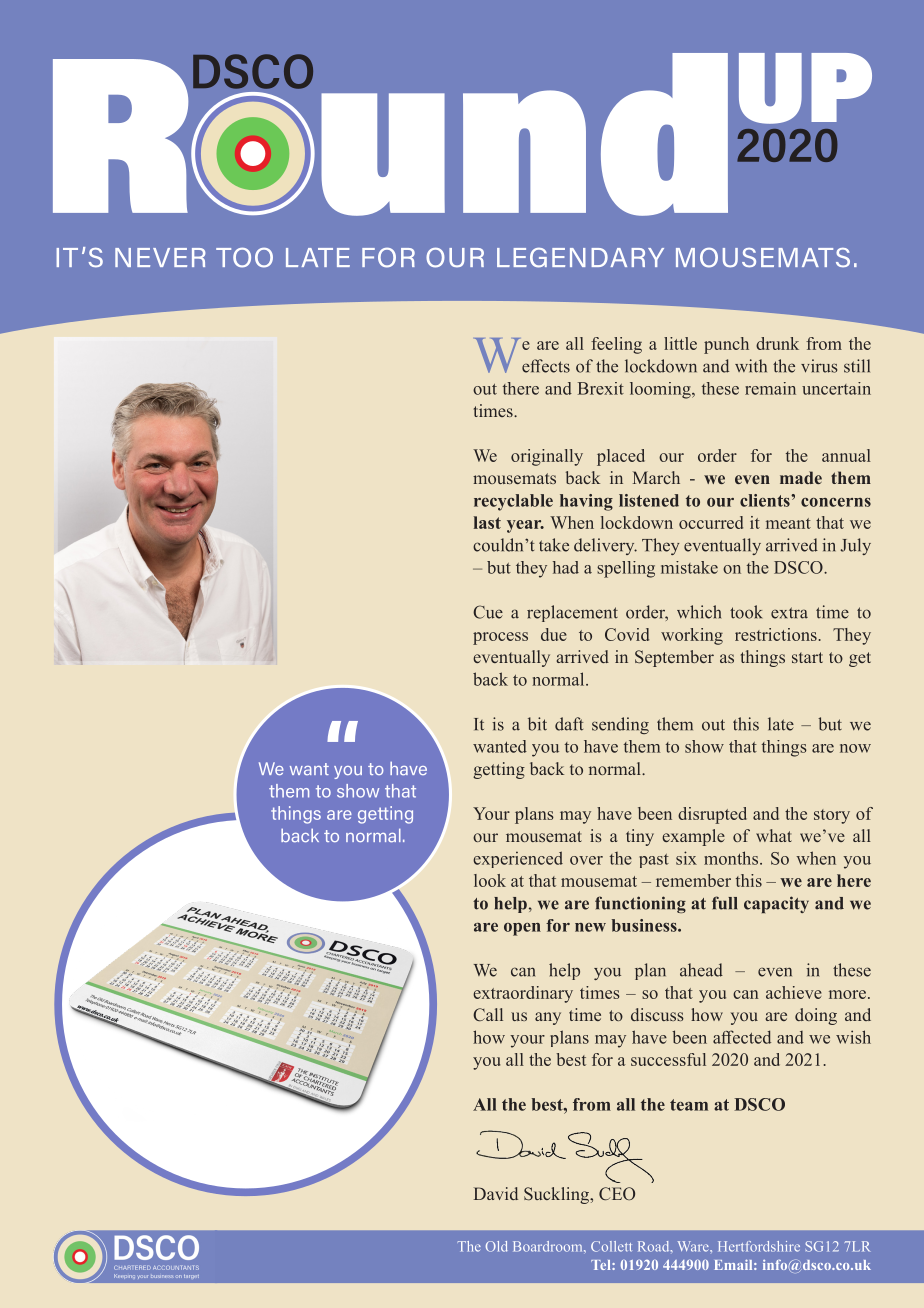 The image size is (924, 1308). What do you see at coordinates (522, 929) in the screenshot?
I see `open` at bounding box center [522, 929].
